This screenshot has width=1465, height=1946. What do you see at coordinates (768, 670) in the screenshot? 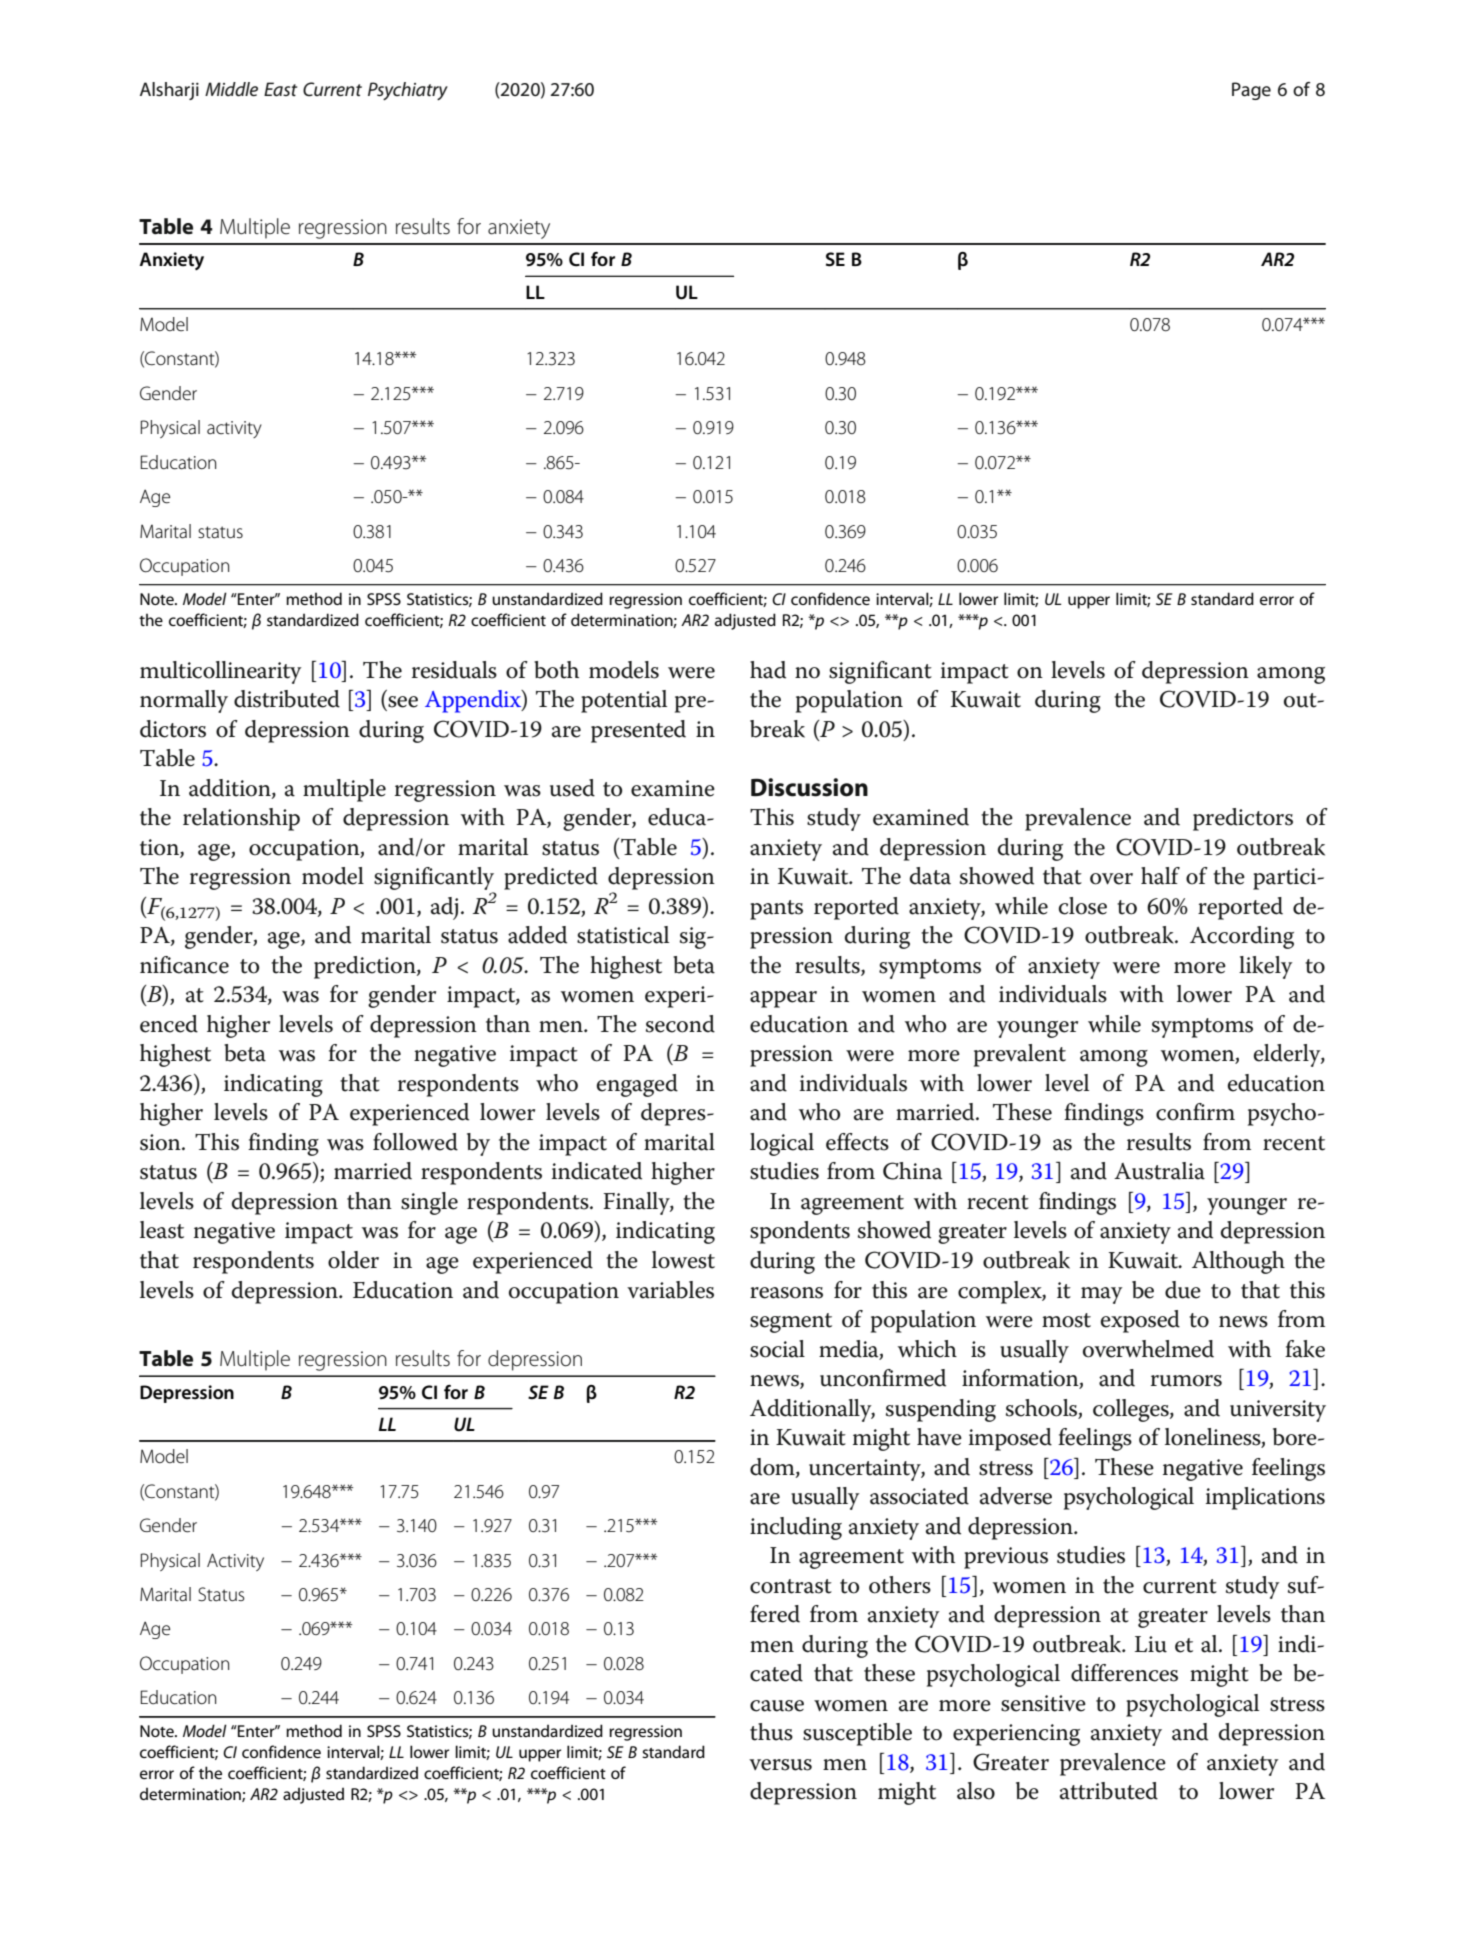
I see `had` at bounding box center [768, 670].
